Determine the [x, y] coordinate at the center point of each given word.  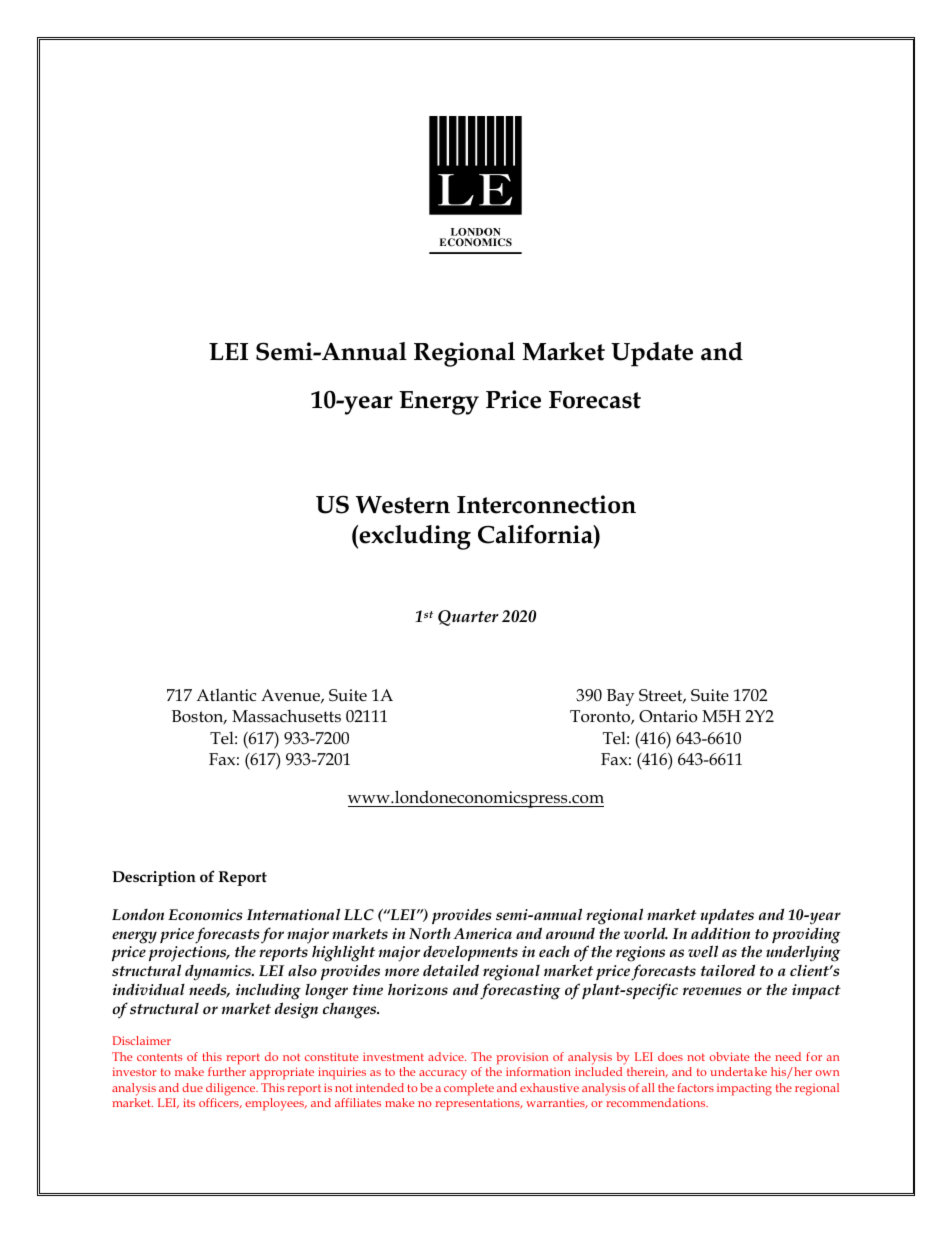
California [536, 534]
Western [403, 505]
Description [154, 878]
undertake [738, 1071]
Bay [621, 697]
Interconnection [546, 504]
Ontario [668, 716]
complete [469, 1089]
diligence [232, 1089]
